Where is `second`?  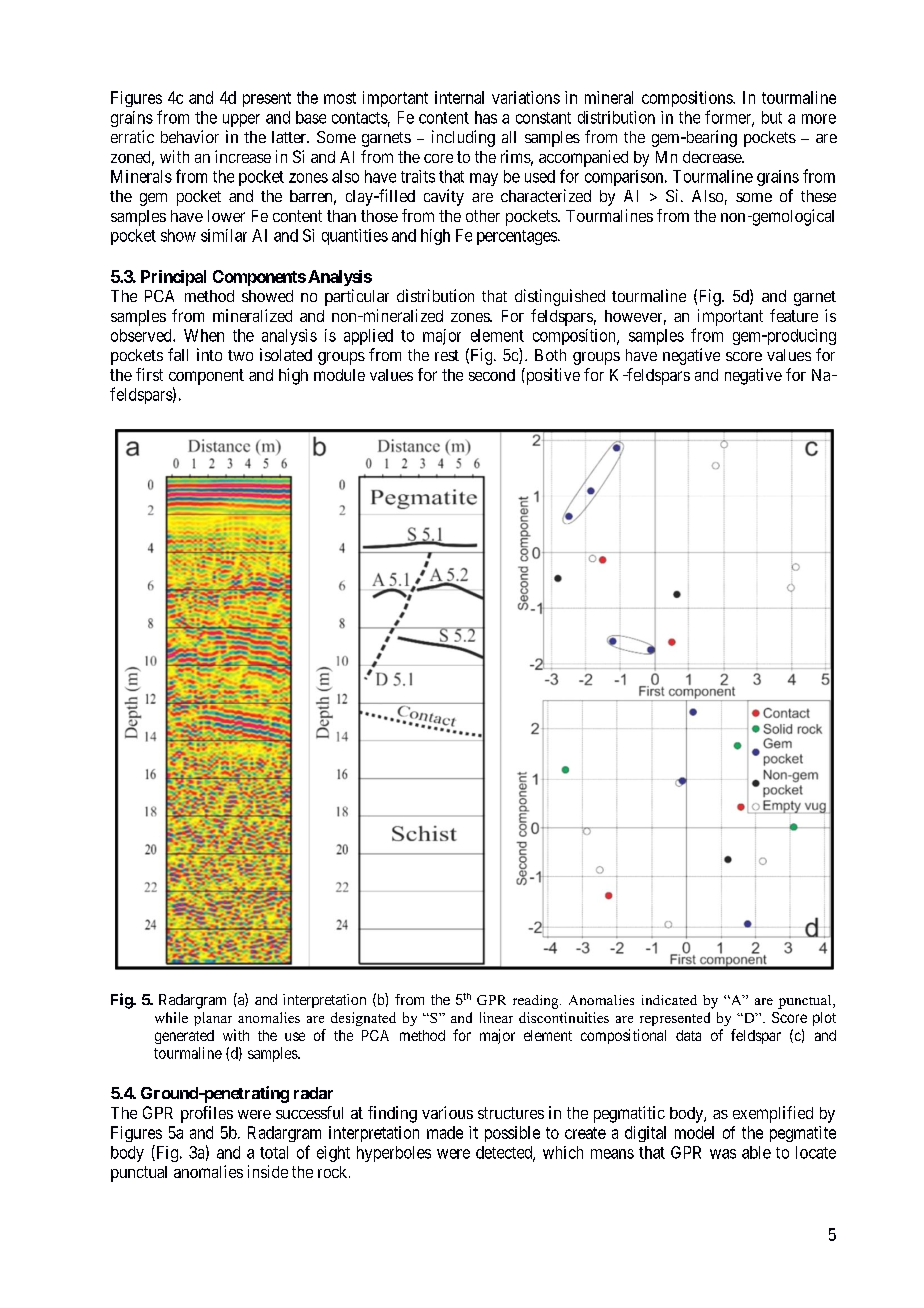 second is located at coordinates (492, 375).
